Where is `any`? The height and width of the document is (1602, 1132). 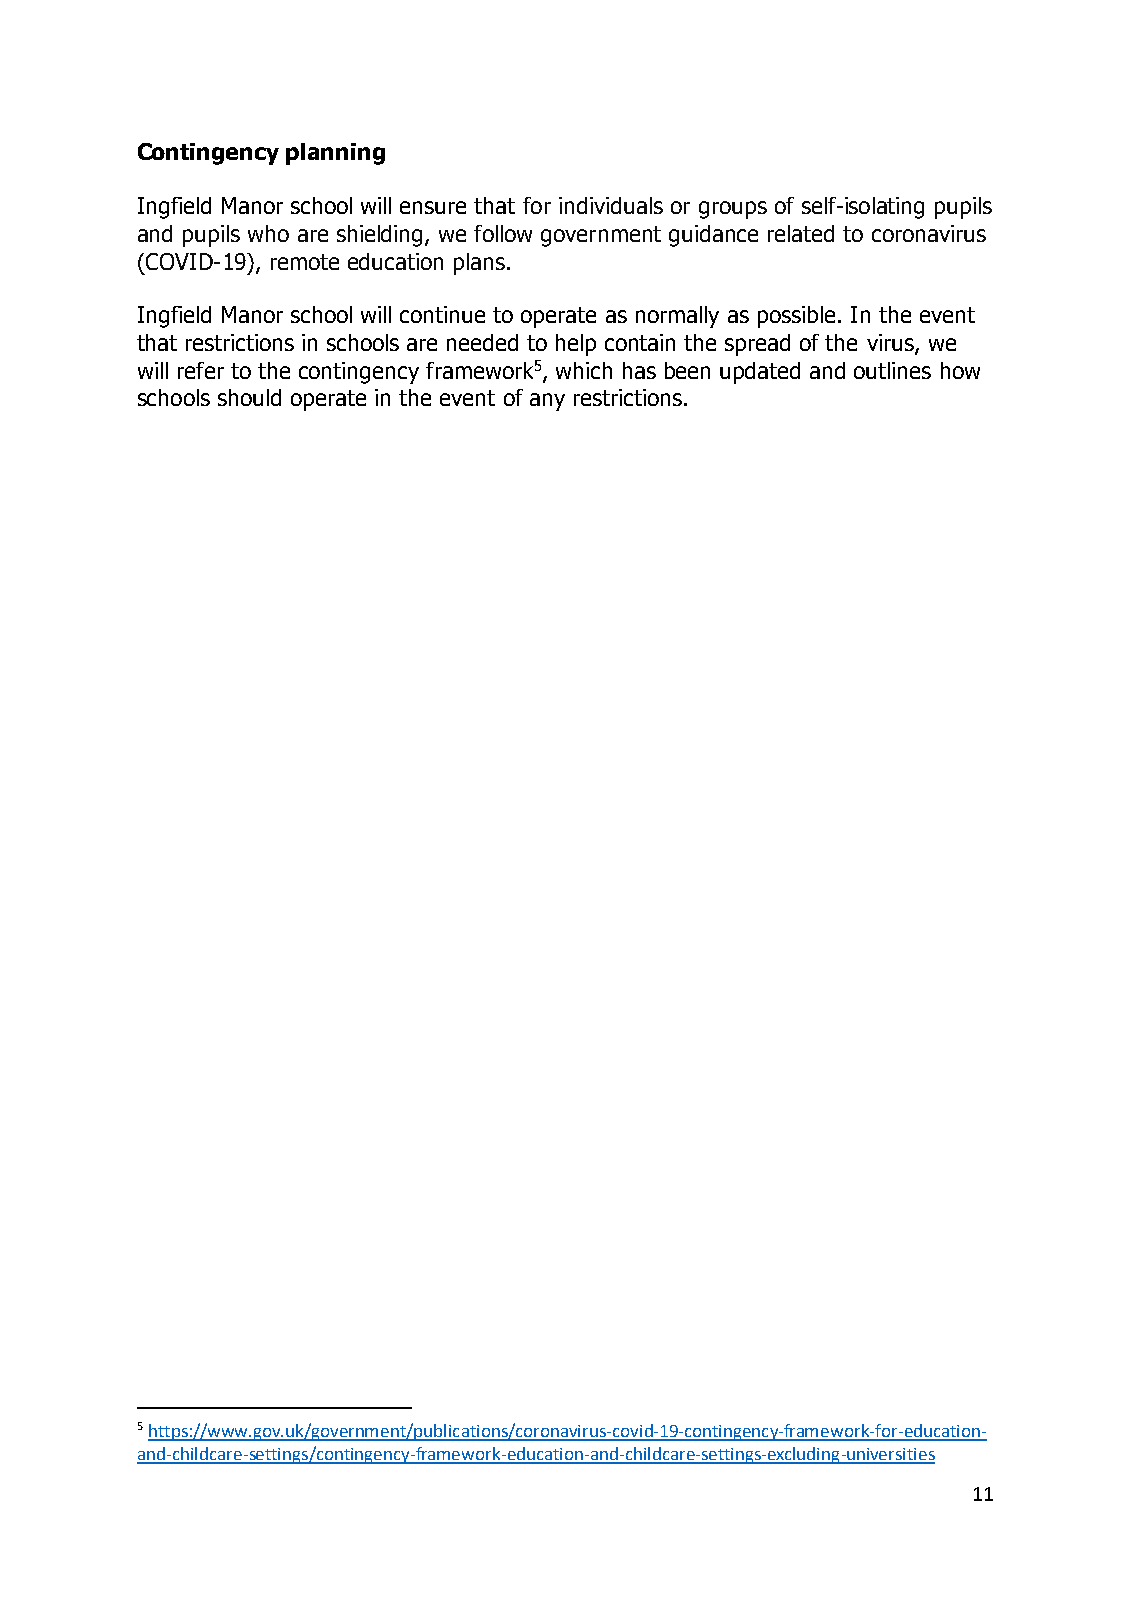 any is located at coordinates (547, 402).
